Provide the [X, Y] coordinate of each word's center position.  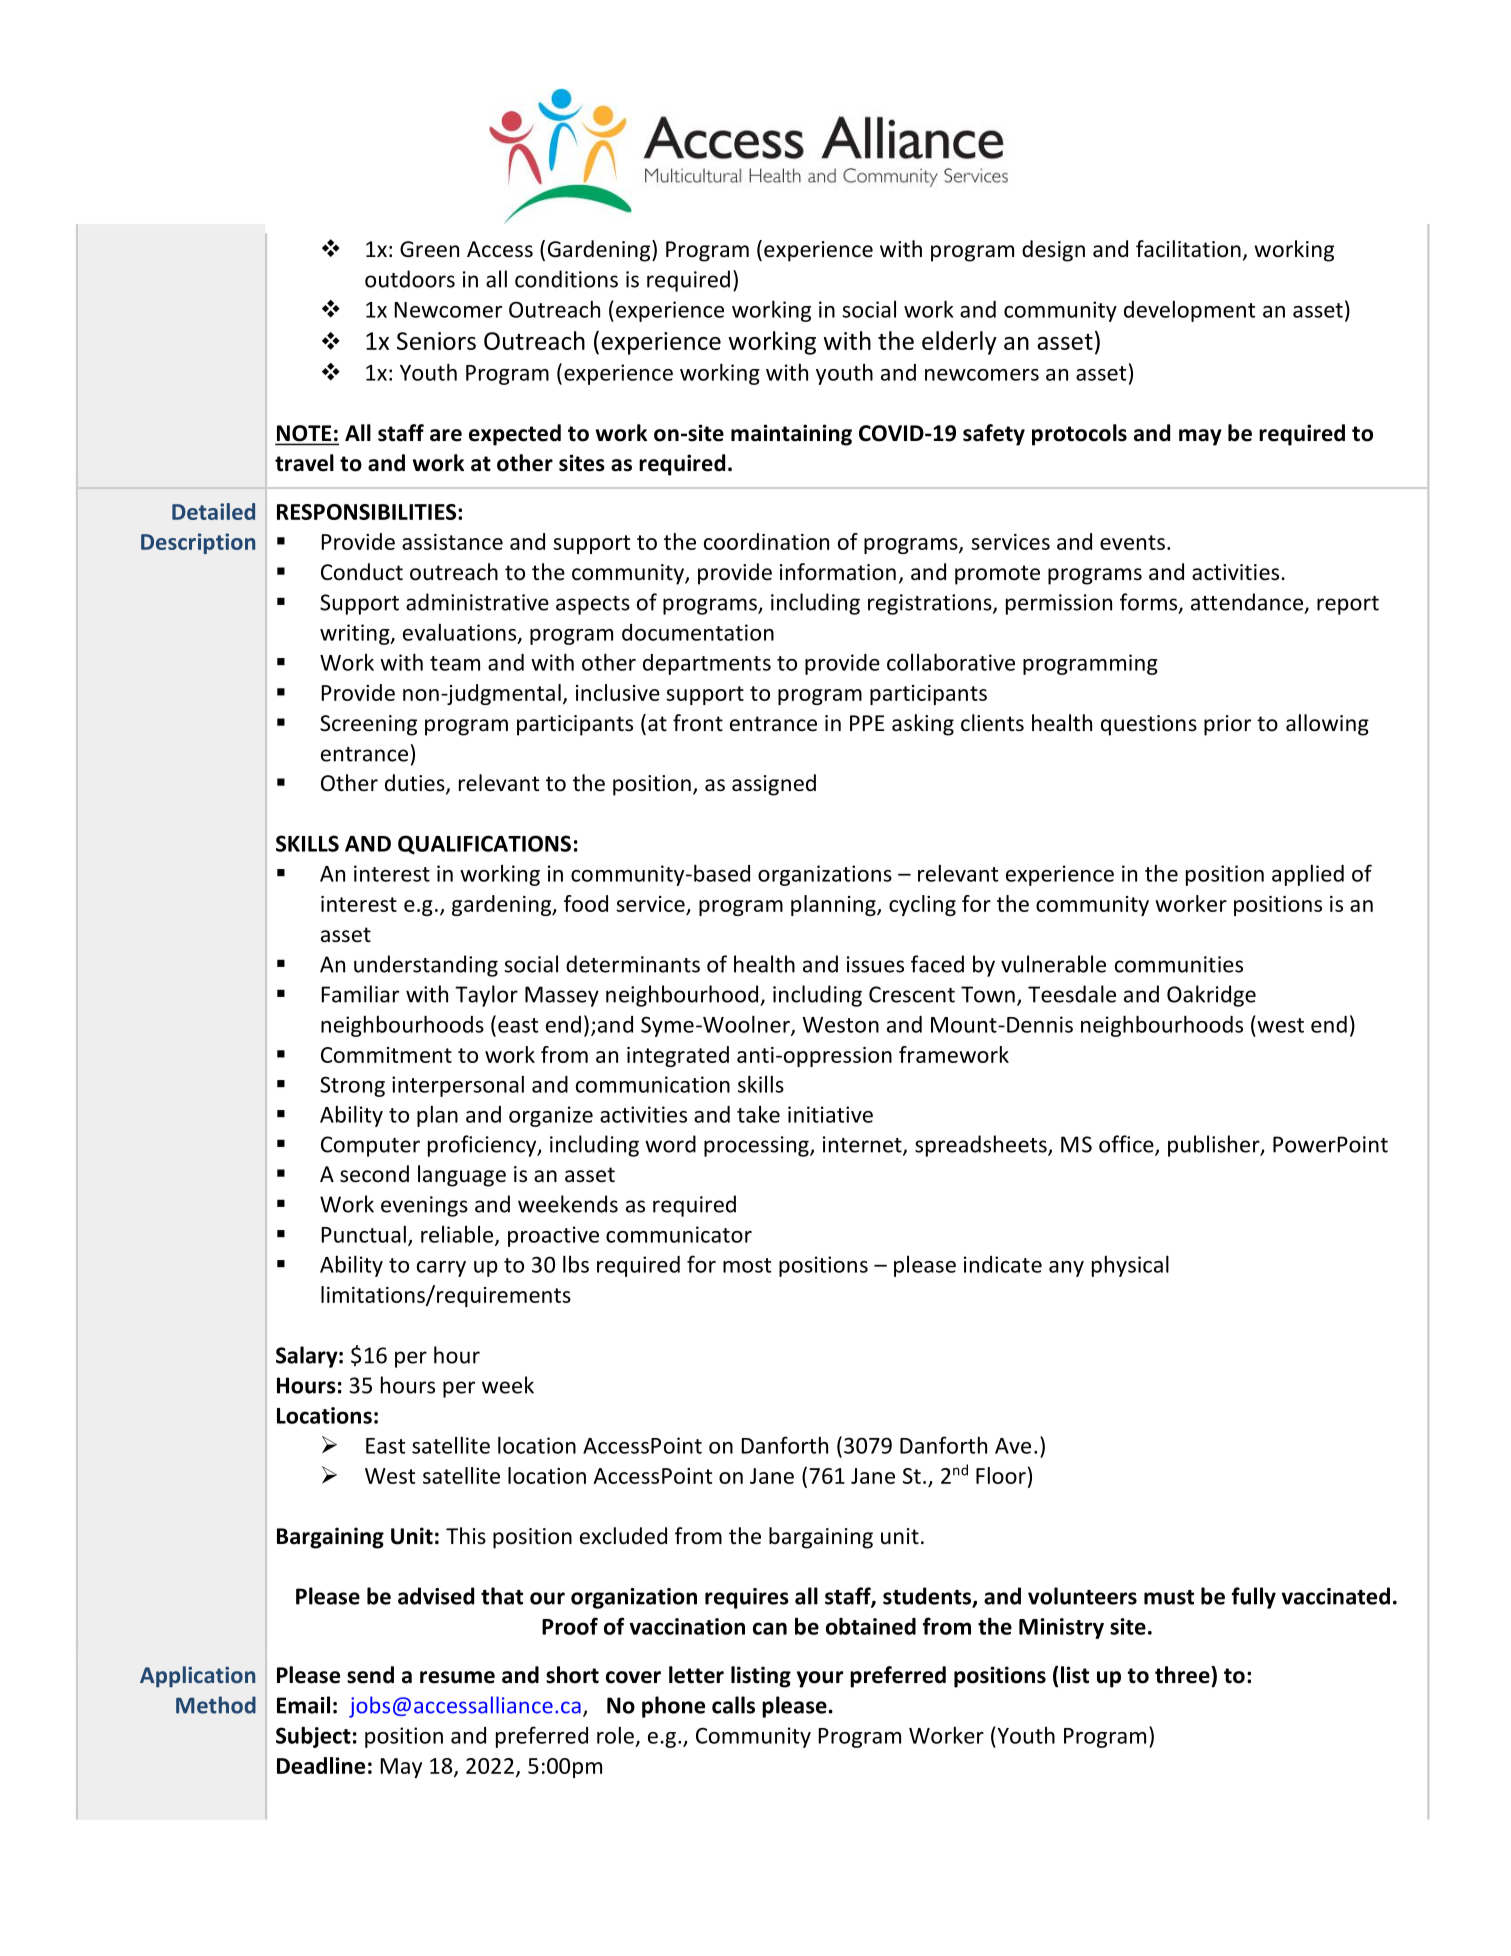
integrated [678, 1056]
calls [733, 1705]
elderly [959, 343]
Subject [313, 1737]
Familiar [360, 994]
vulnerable [1053, 964]
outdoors [410, 279]
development [1189, 311]
